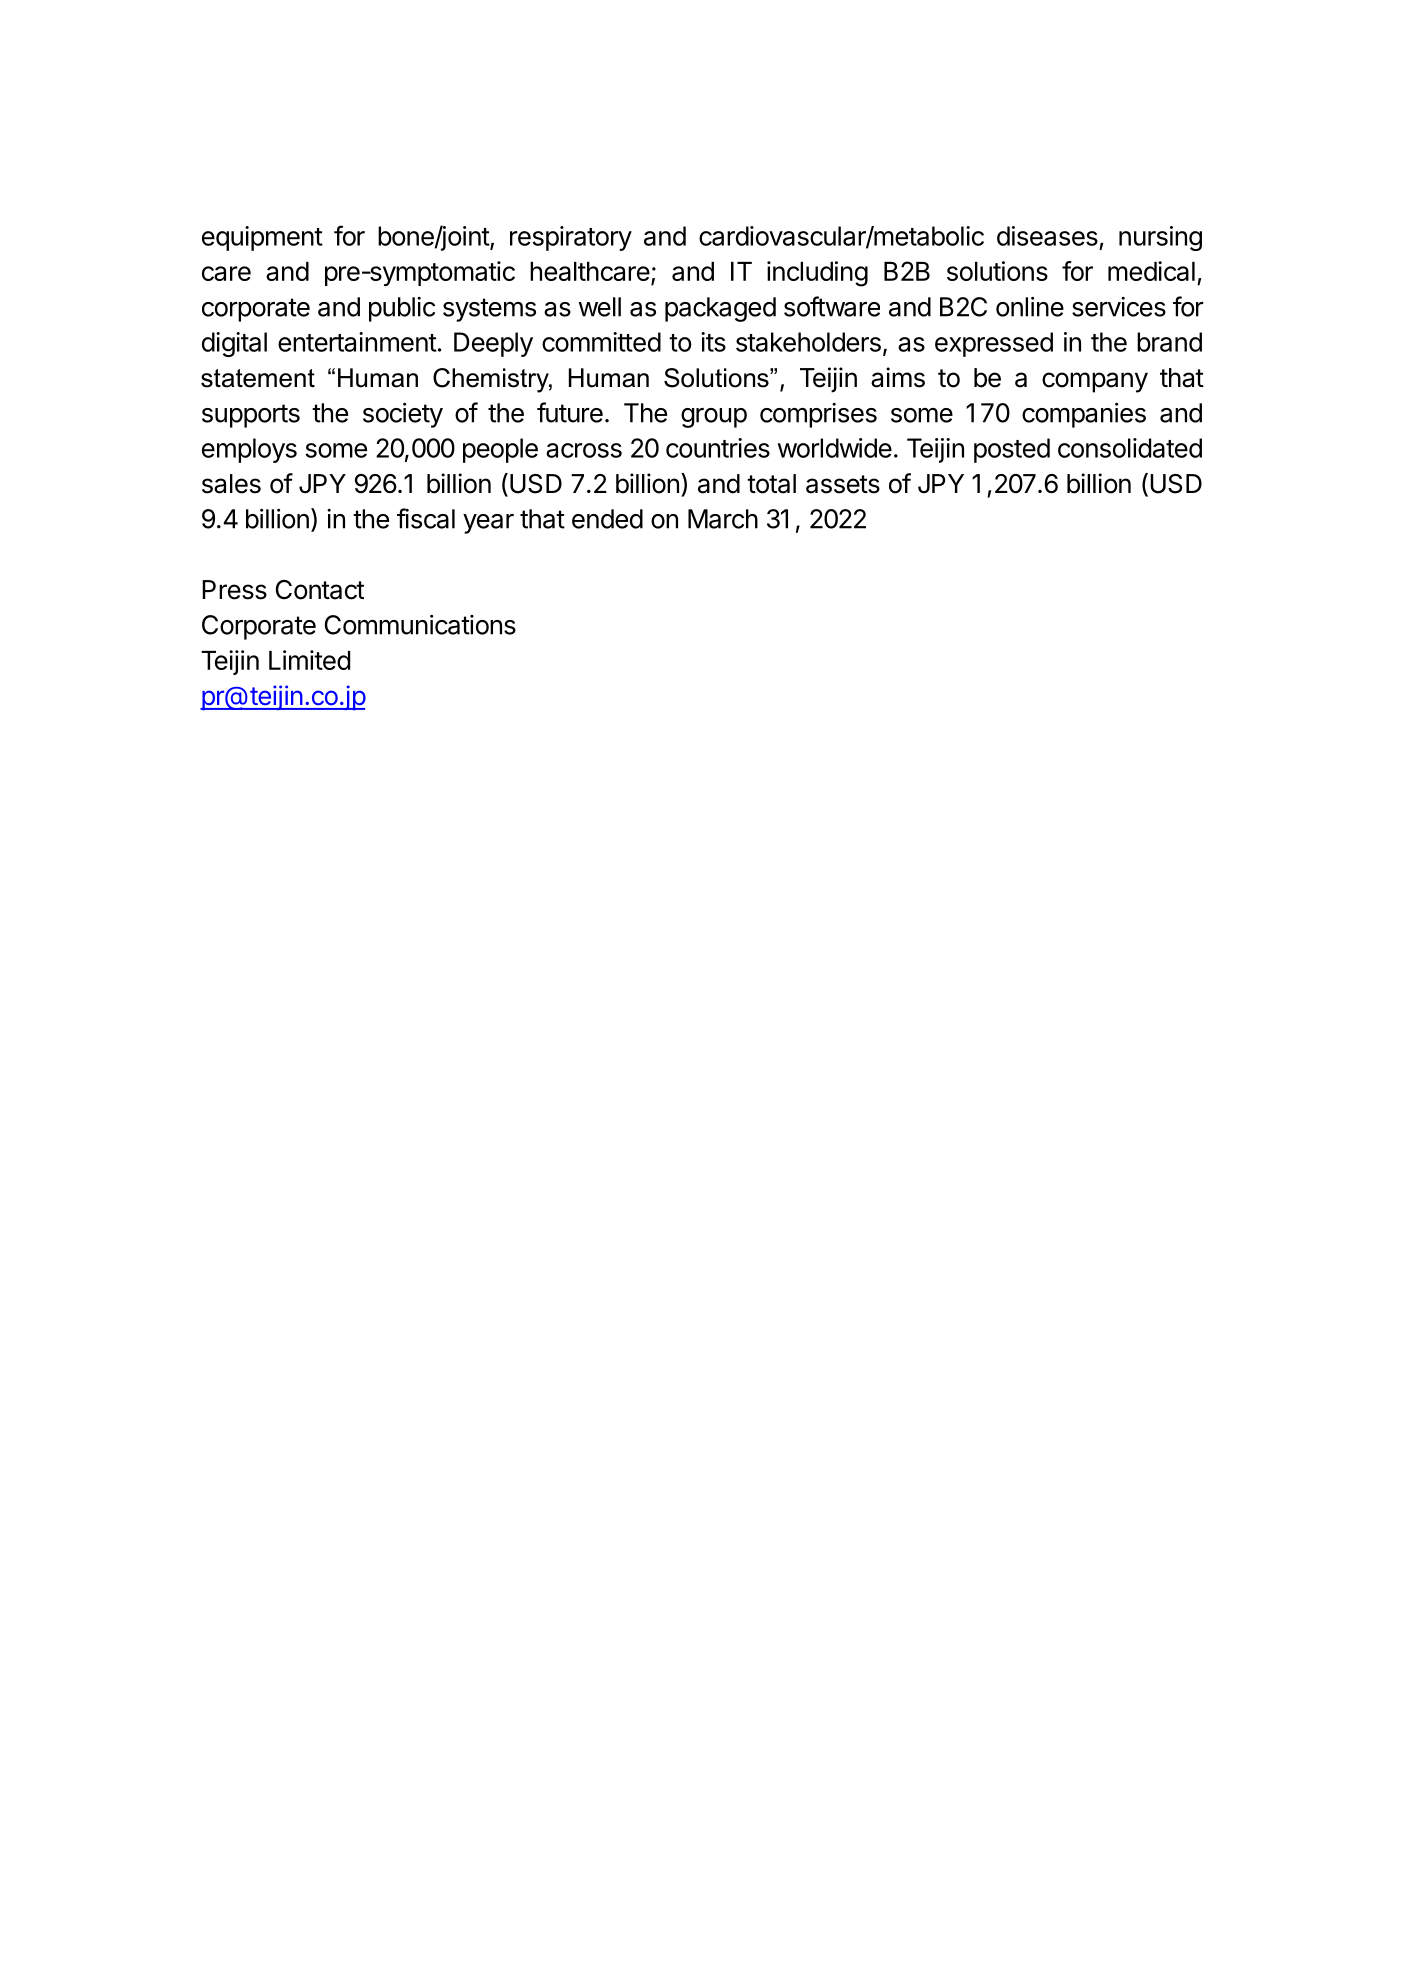 The image size is (1403, 1984). I want to click on its, so click(713, 342).
